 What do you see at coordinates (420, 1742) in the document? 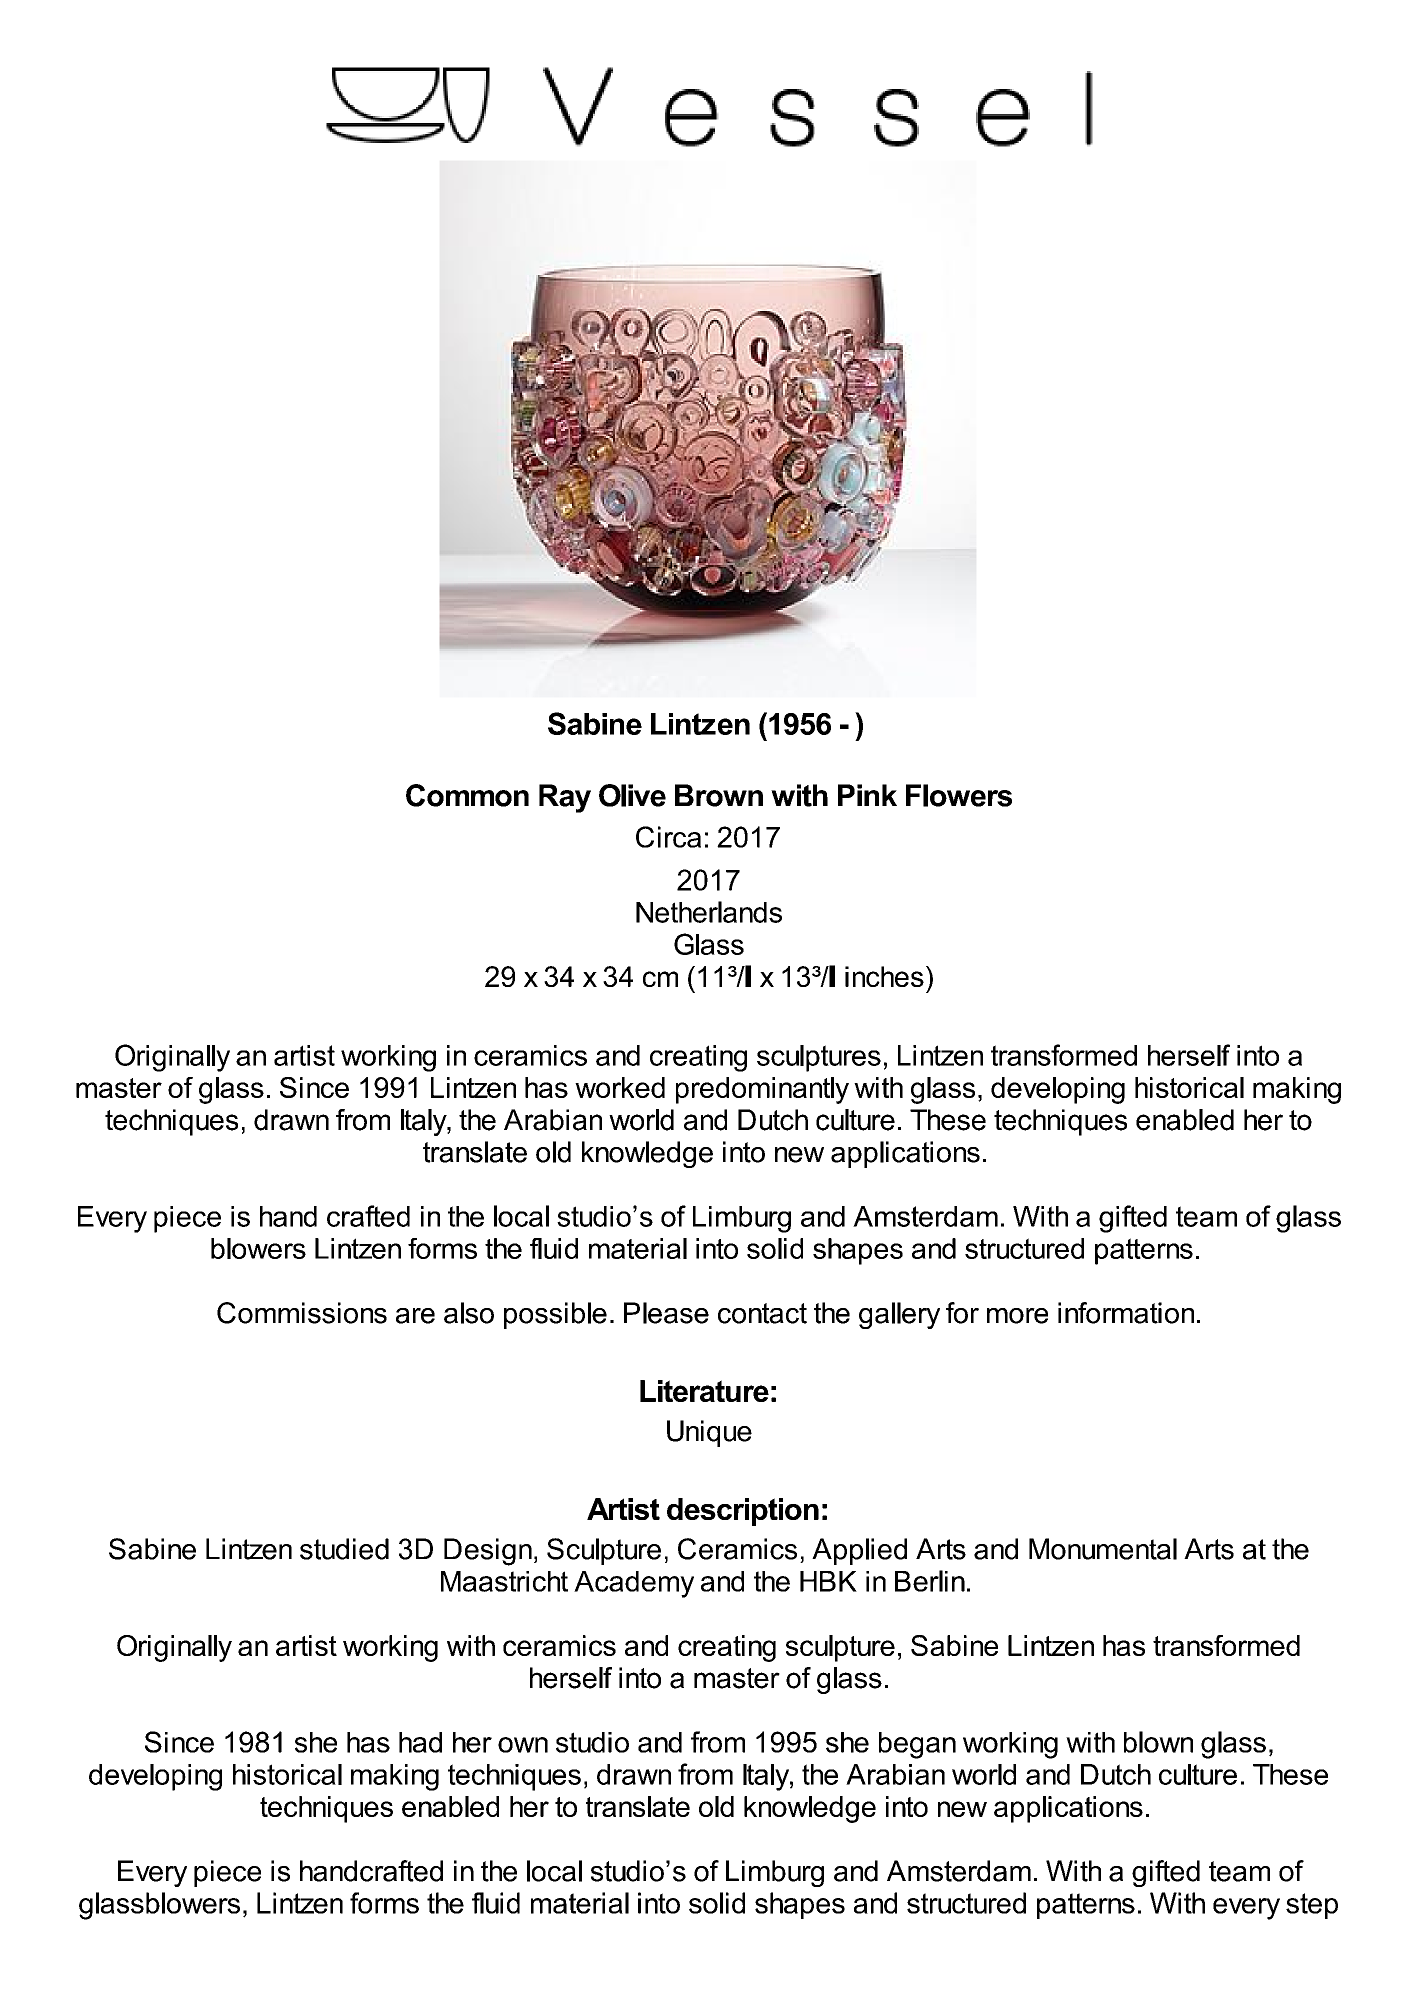
I see `had` at bounding box center [420, 1742].
